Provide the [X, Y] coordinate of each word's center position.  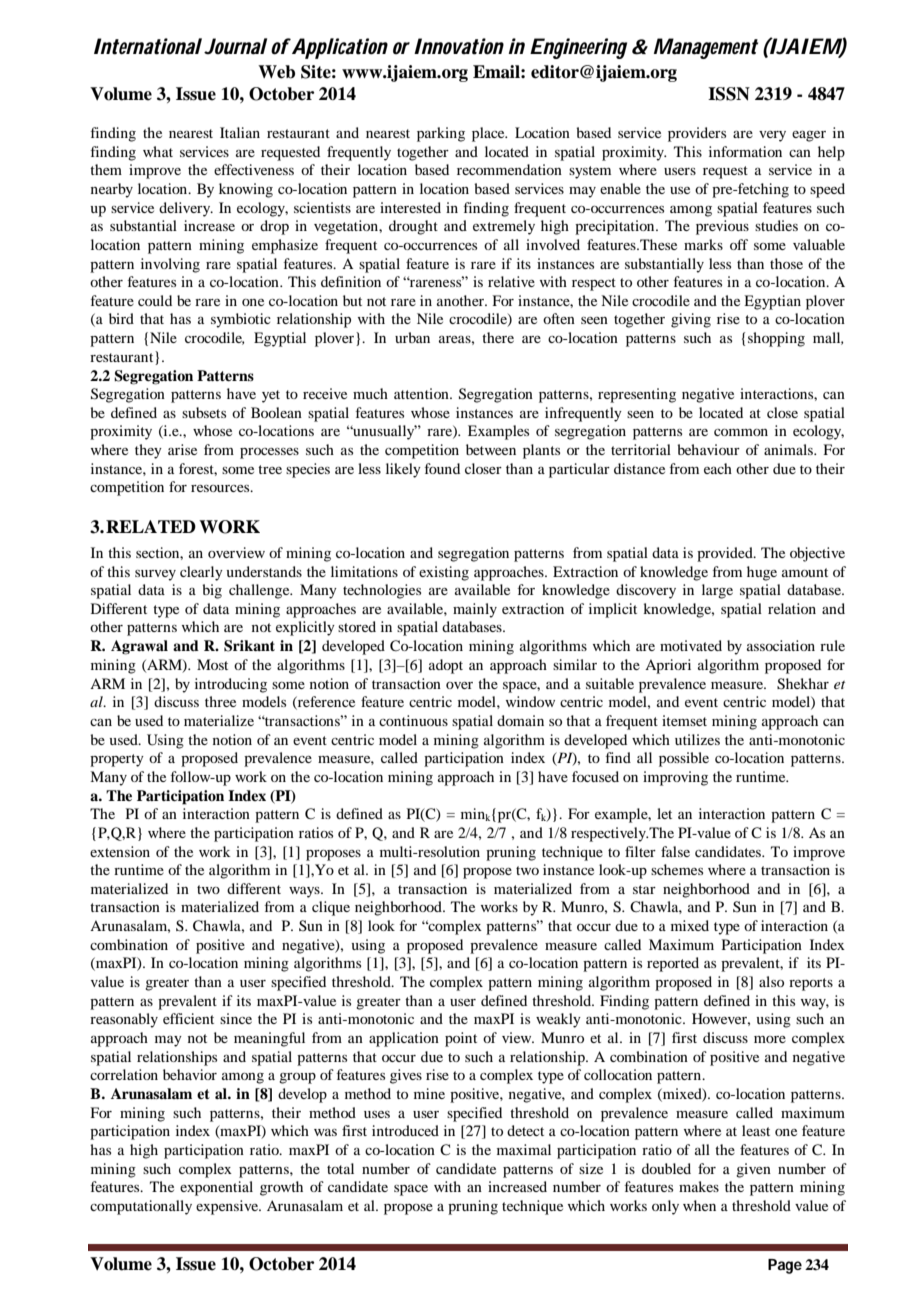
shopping [776, 339]
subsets [204, 412]
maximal [524, 1149]
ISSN [729, 94]
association [781, 645]
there [498, 337]
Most [212, 664]
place [489, 134]
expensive [228, 1207]
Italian [240, 132]
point [461, 1039]
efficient [188, 1018]
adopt [446, 666]
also [771, 981]
